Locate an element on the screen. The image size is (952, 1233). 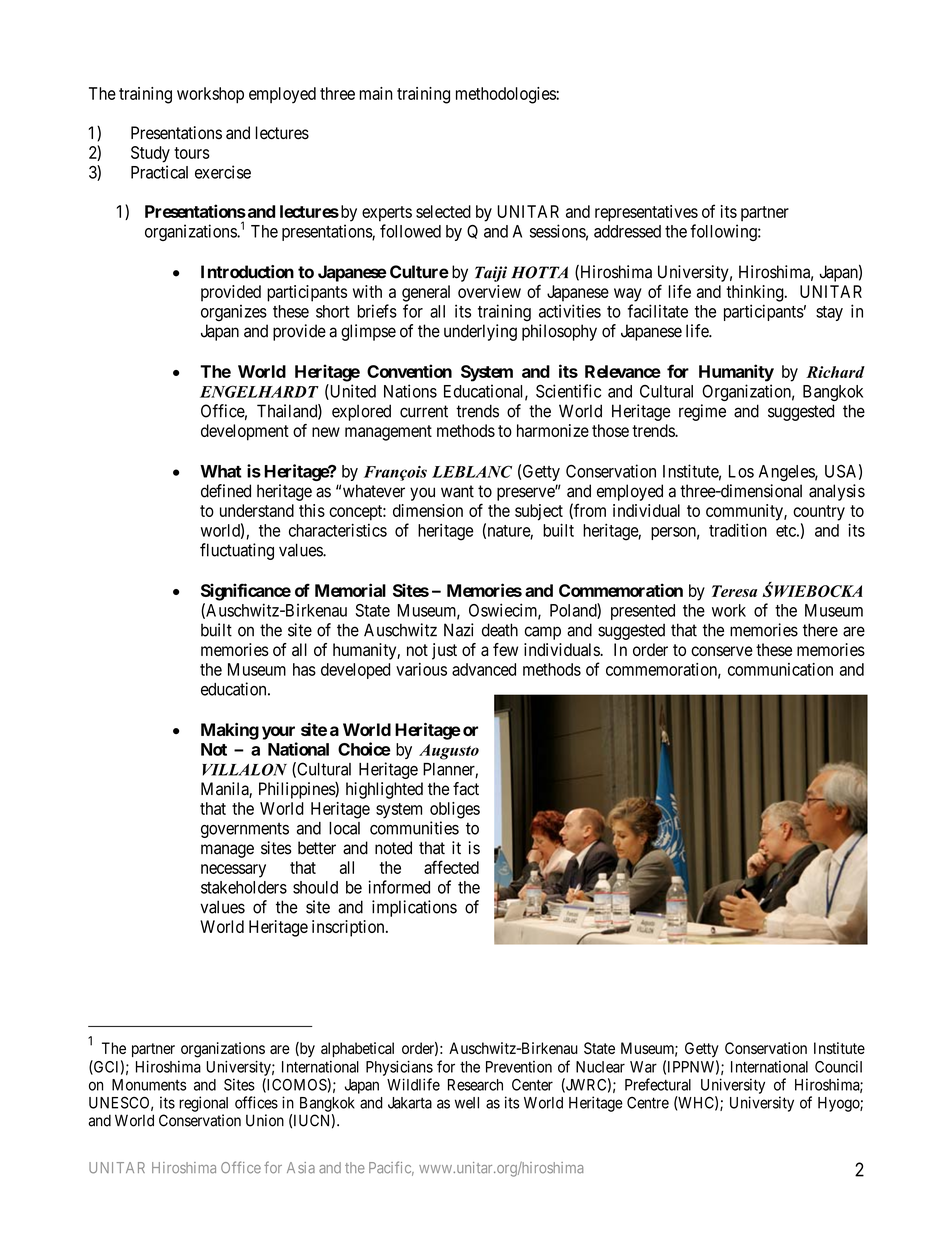
methodologies is located at coordinates (506, 95).
